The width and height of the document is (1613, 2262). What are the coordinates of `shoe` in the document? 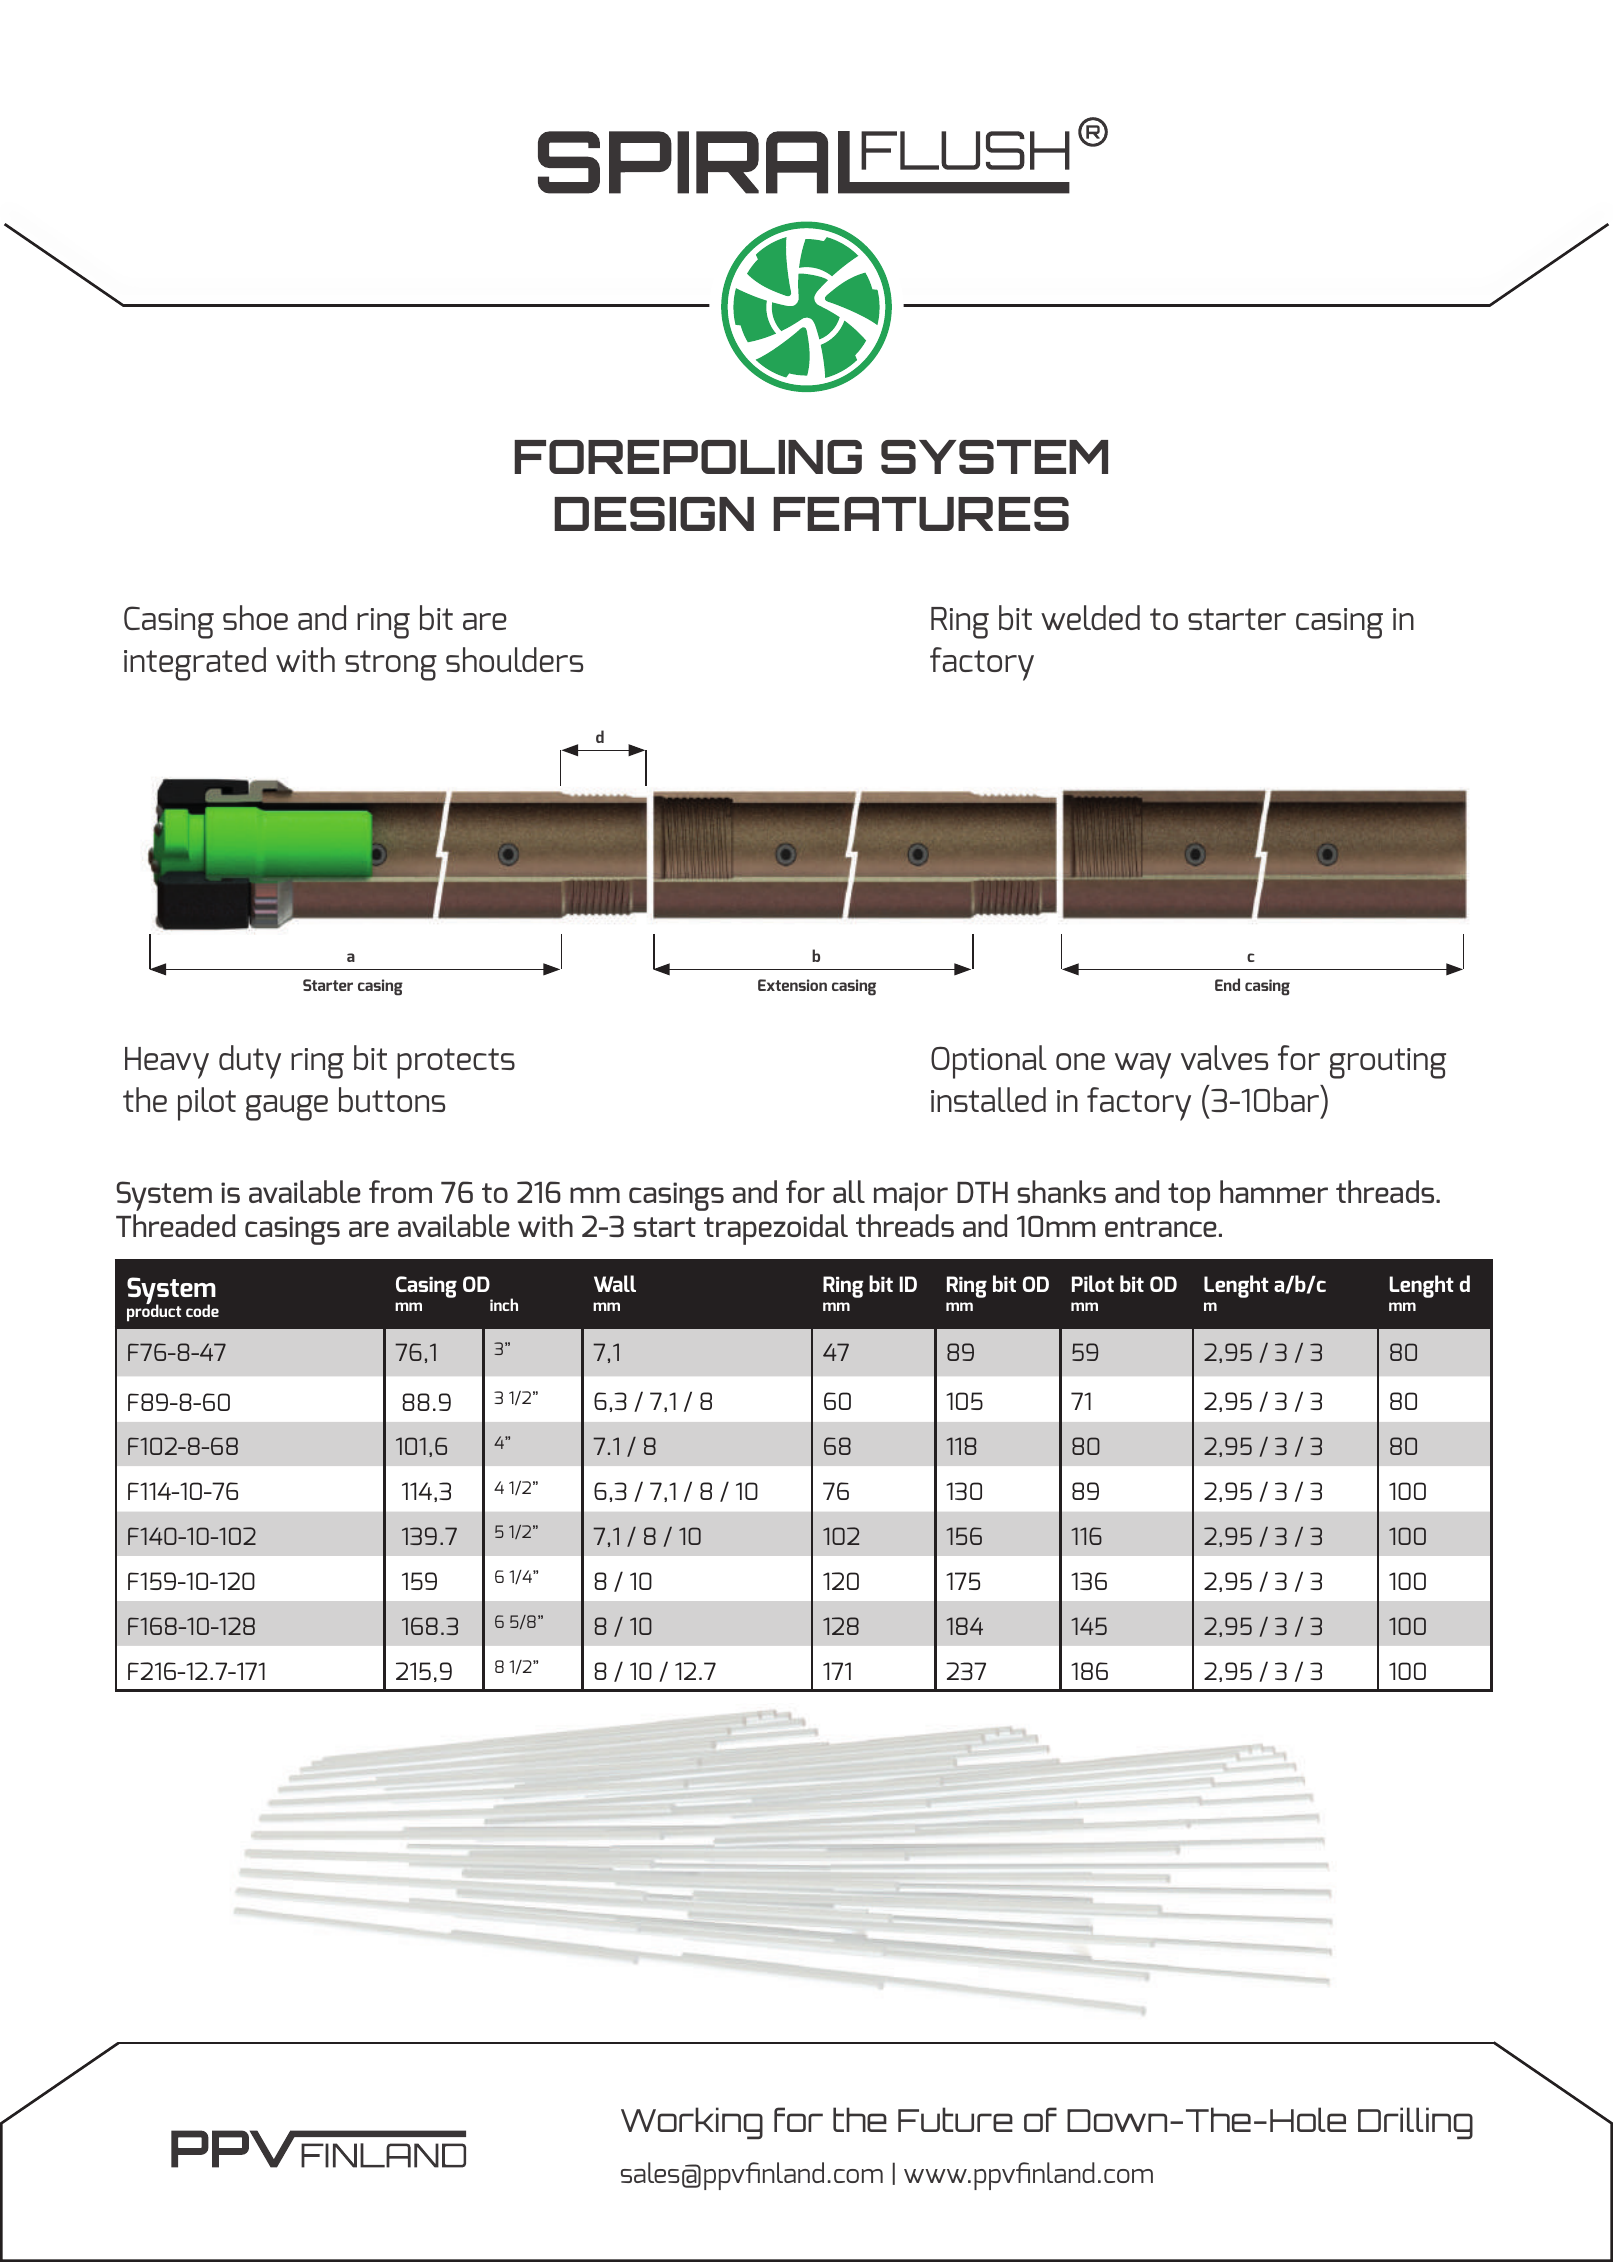 It's located at (255, 617).
